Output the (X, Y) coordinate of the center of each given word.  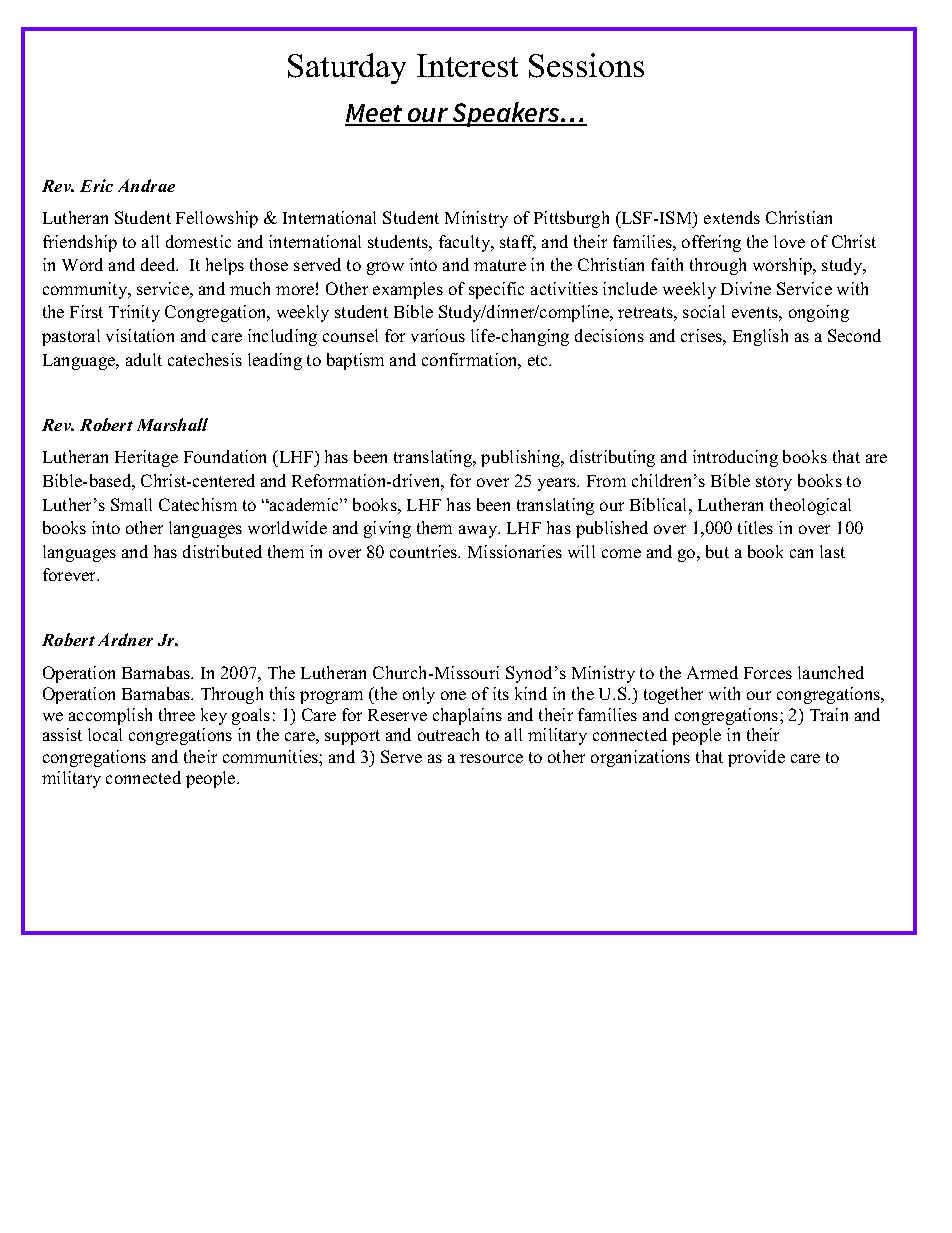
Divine (746, 288)
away (479, 531)
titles (755, 527)
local (105, 734)
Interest (467, 65)
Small (131, 504)
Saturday (347, 68)
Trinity (134, 313)
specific (496, 290)
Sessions (586, 65)
